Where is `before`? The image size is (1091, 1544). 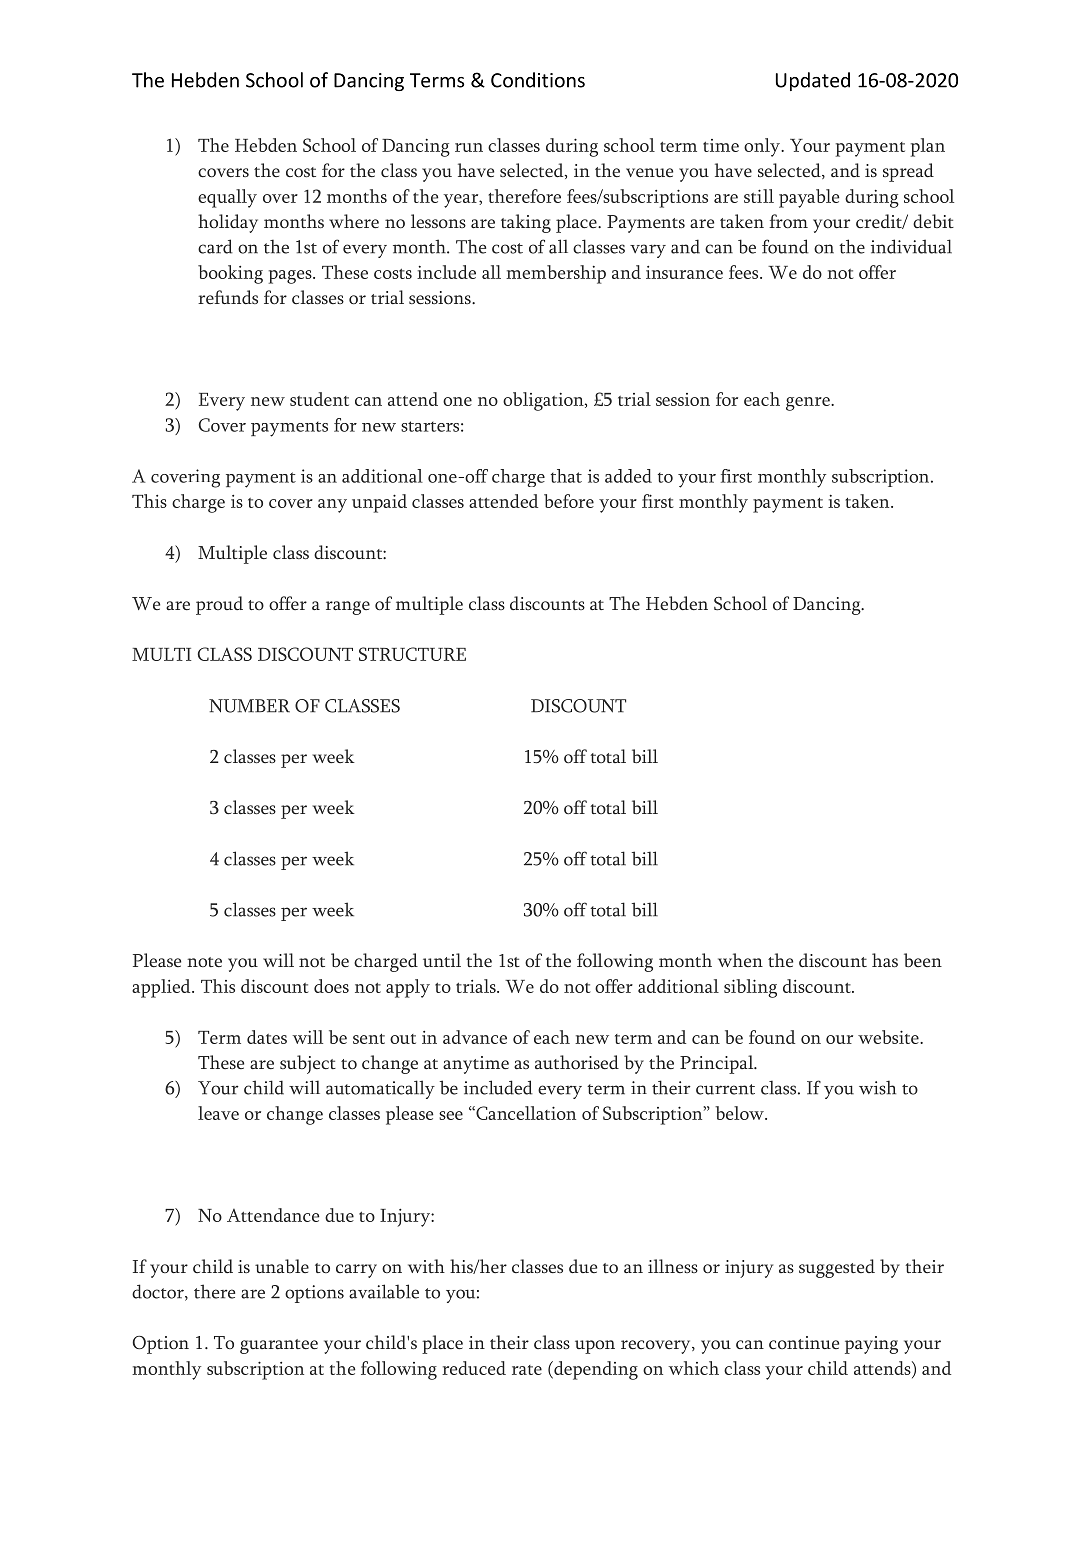 before is located at coordinates (569, 501).
